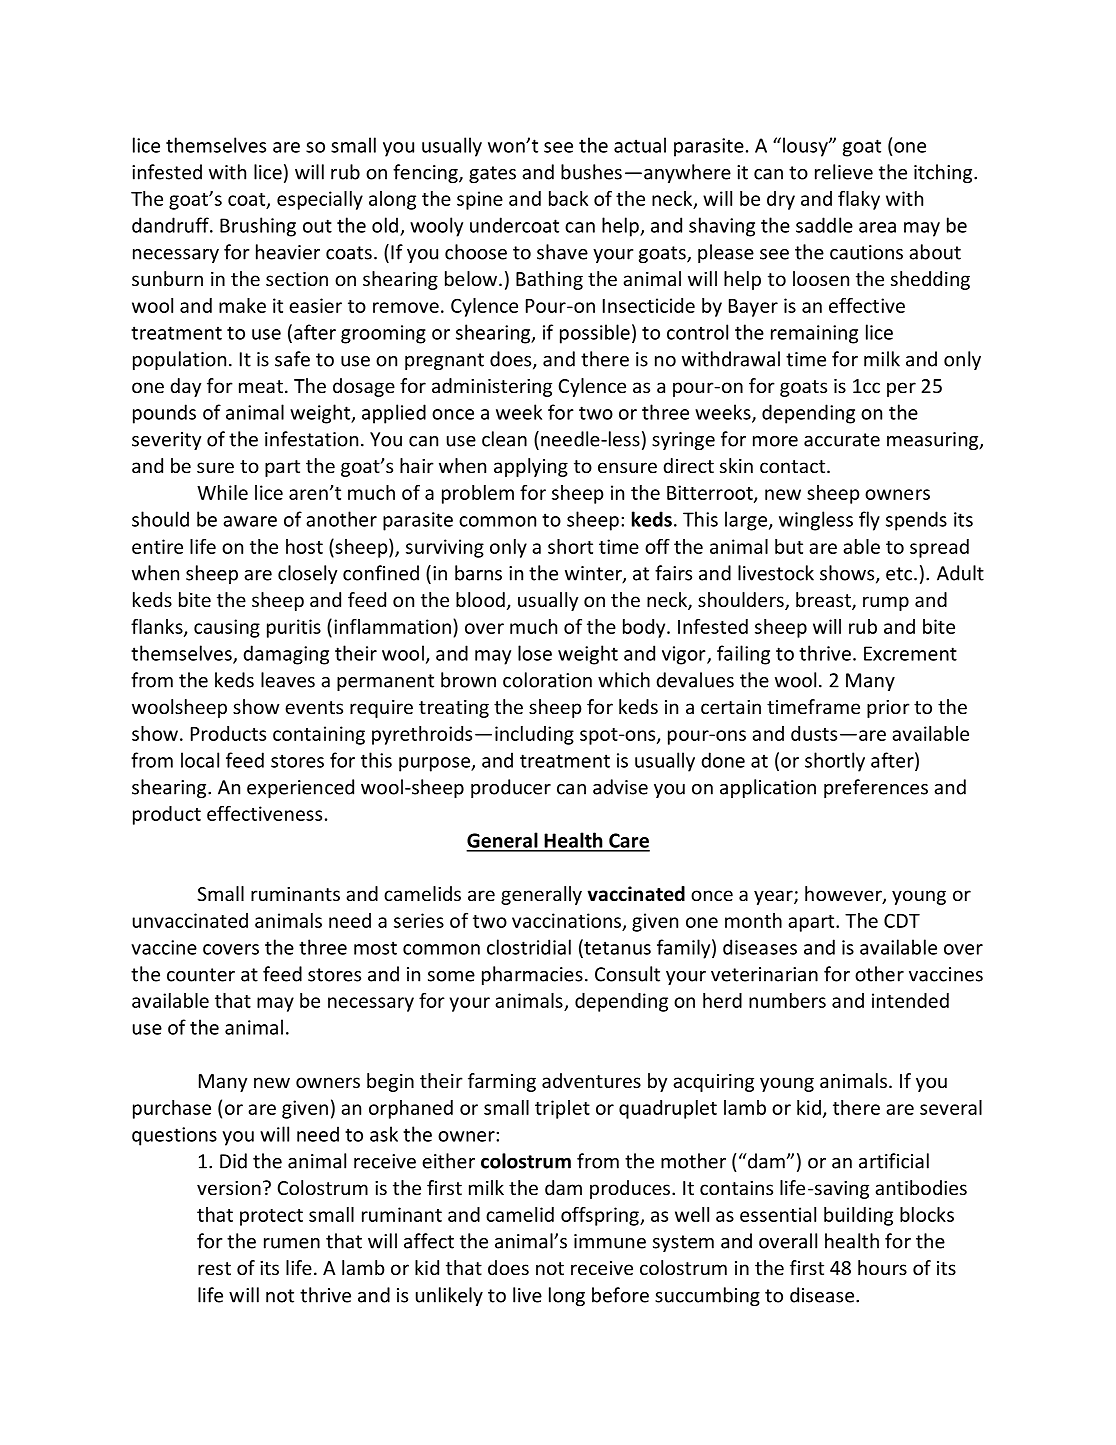  I want to click on Brushing, so click(258, 227).
